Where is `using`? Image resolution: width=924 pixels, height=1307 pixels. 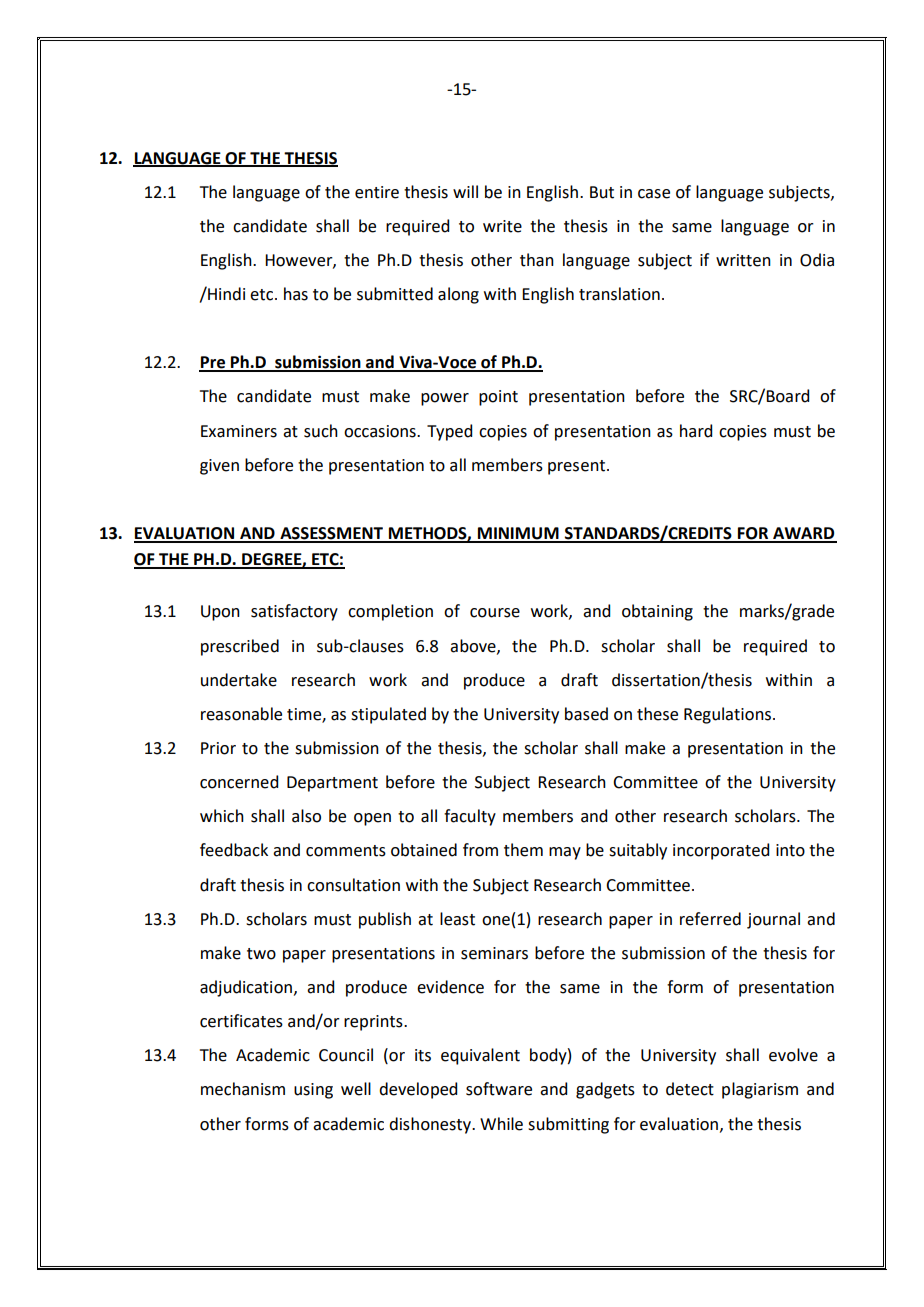 using is located at coordinates (313, 1091).
